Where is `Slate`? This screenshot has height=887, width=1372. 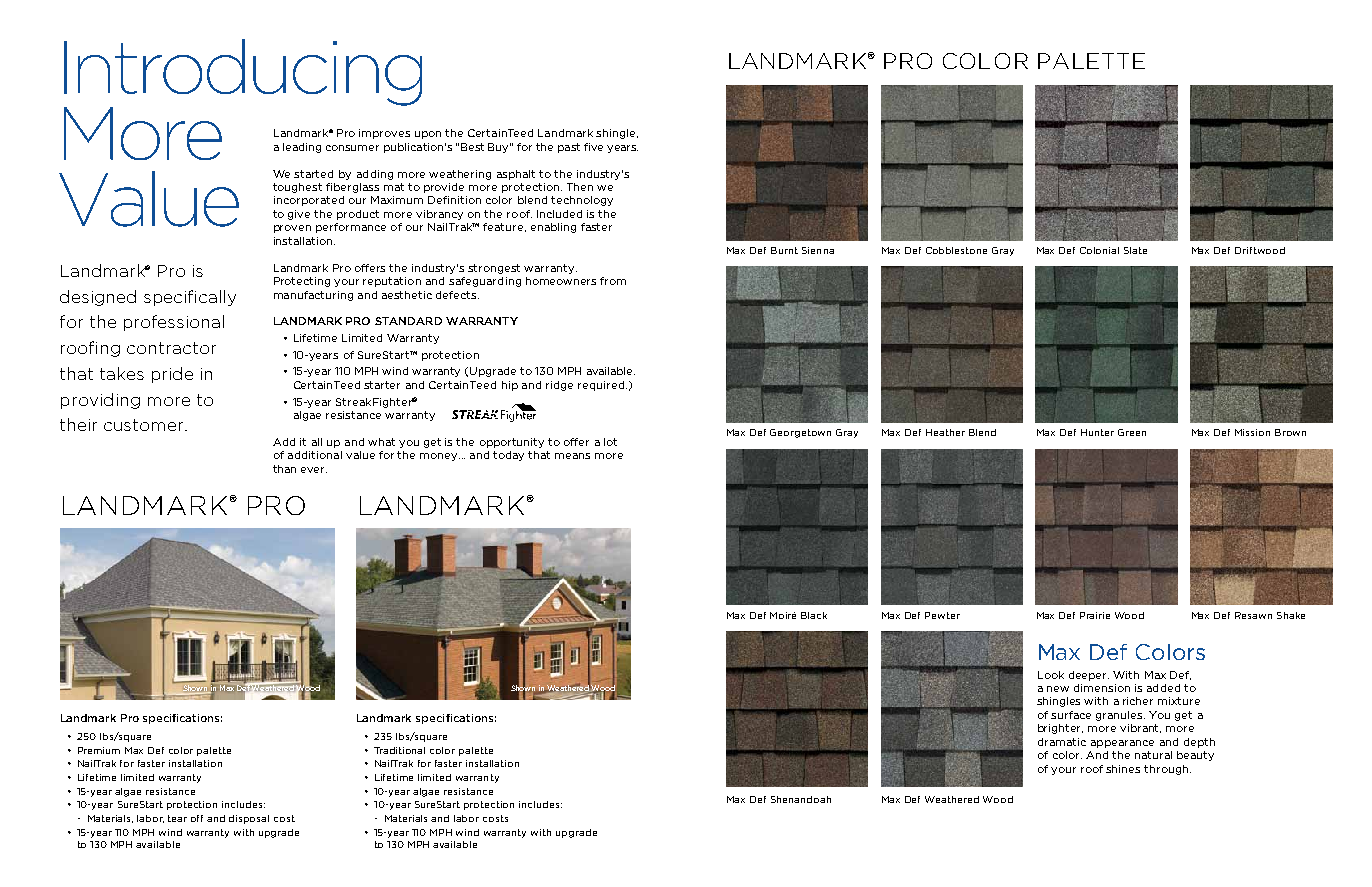
Slate is located at coordinates (1135, 250).
